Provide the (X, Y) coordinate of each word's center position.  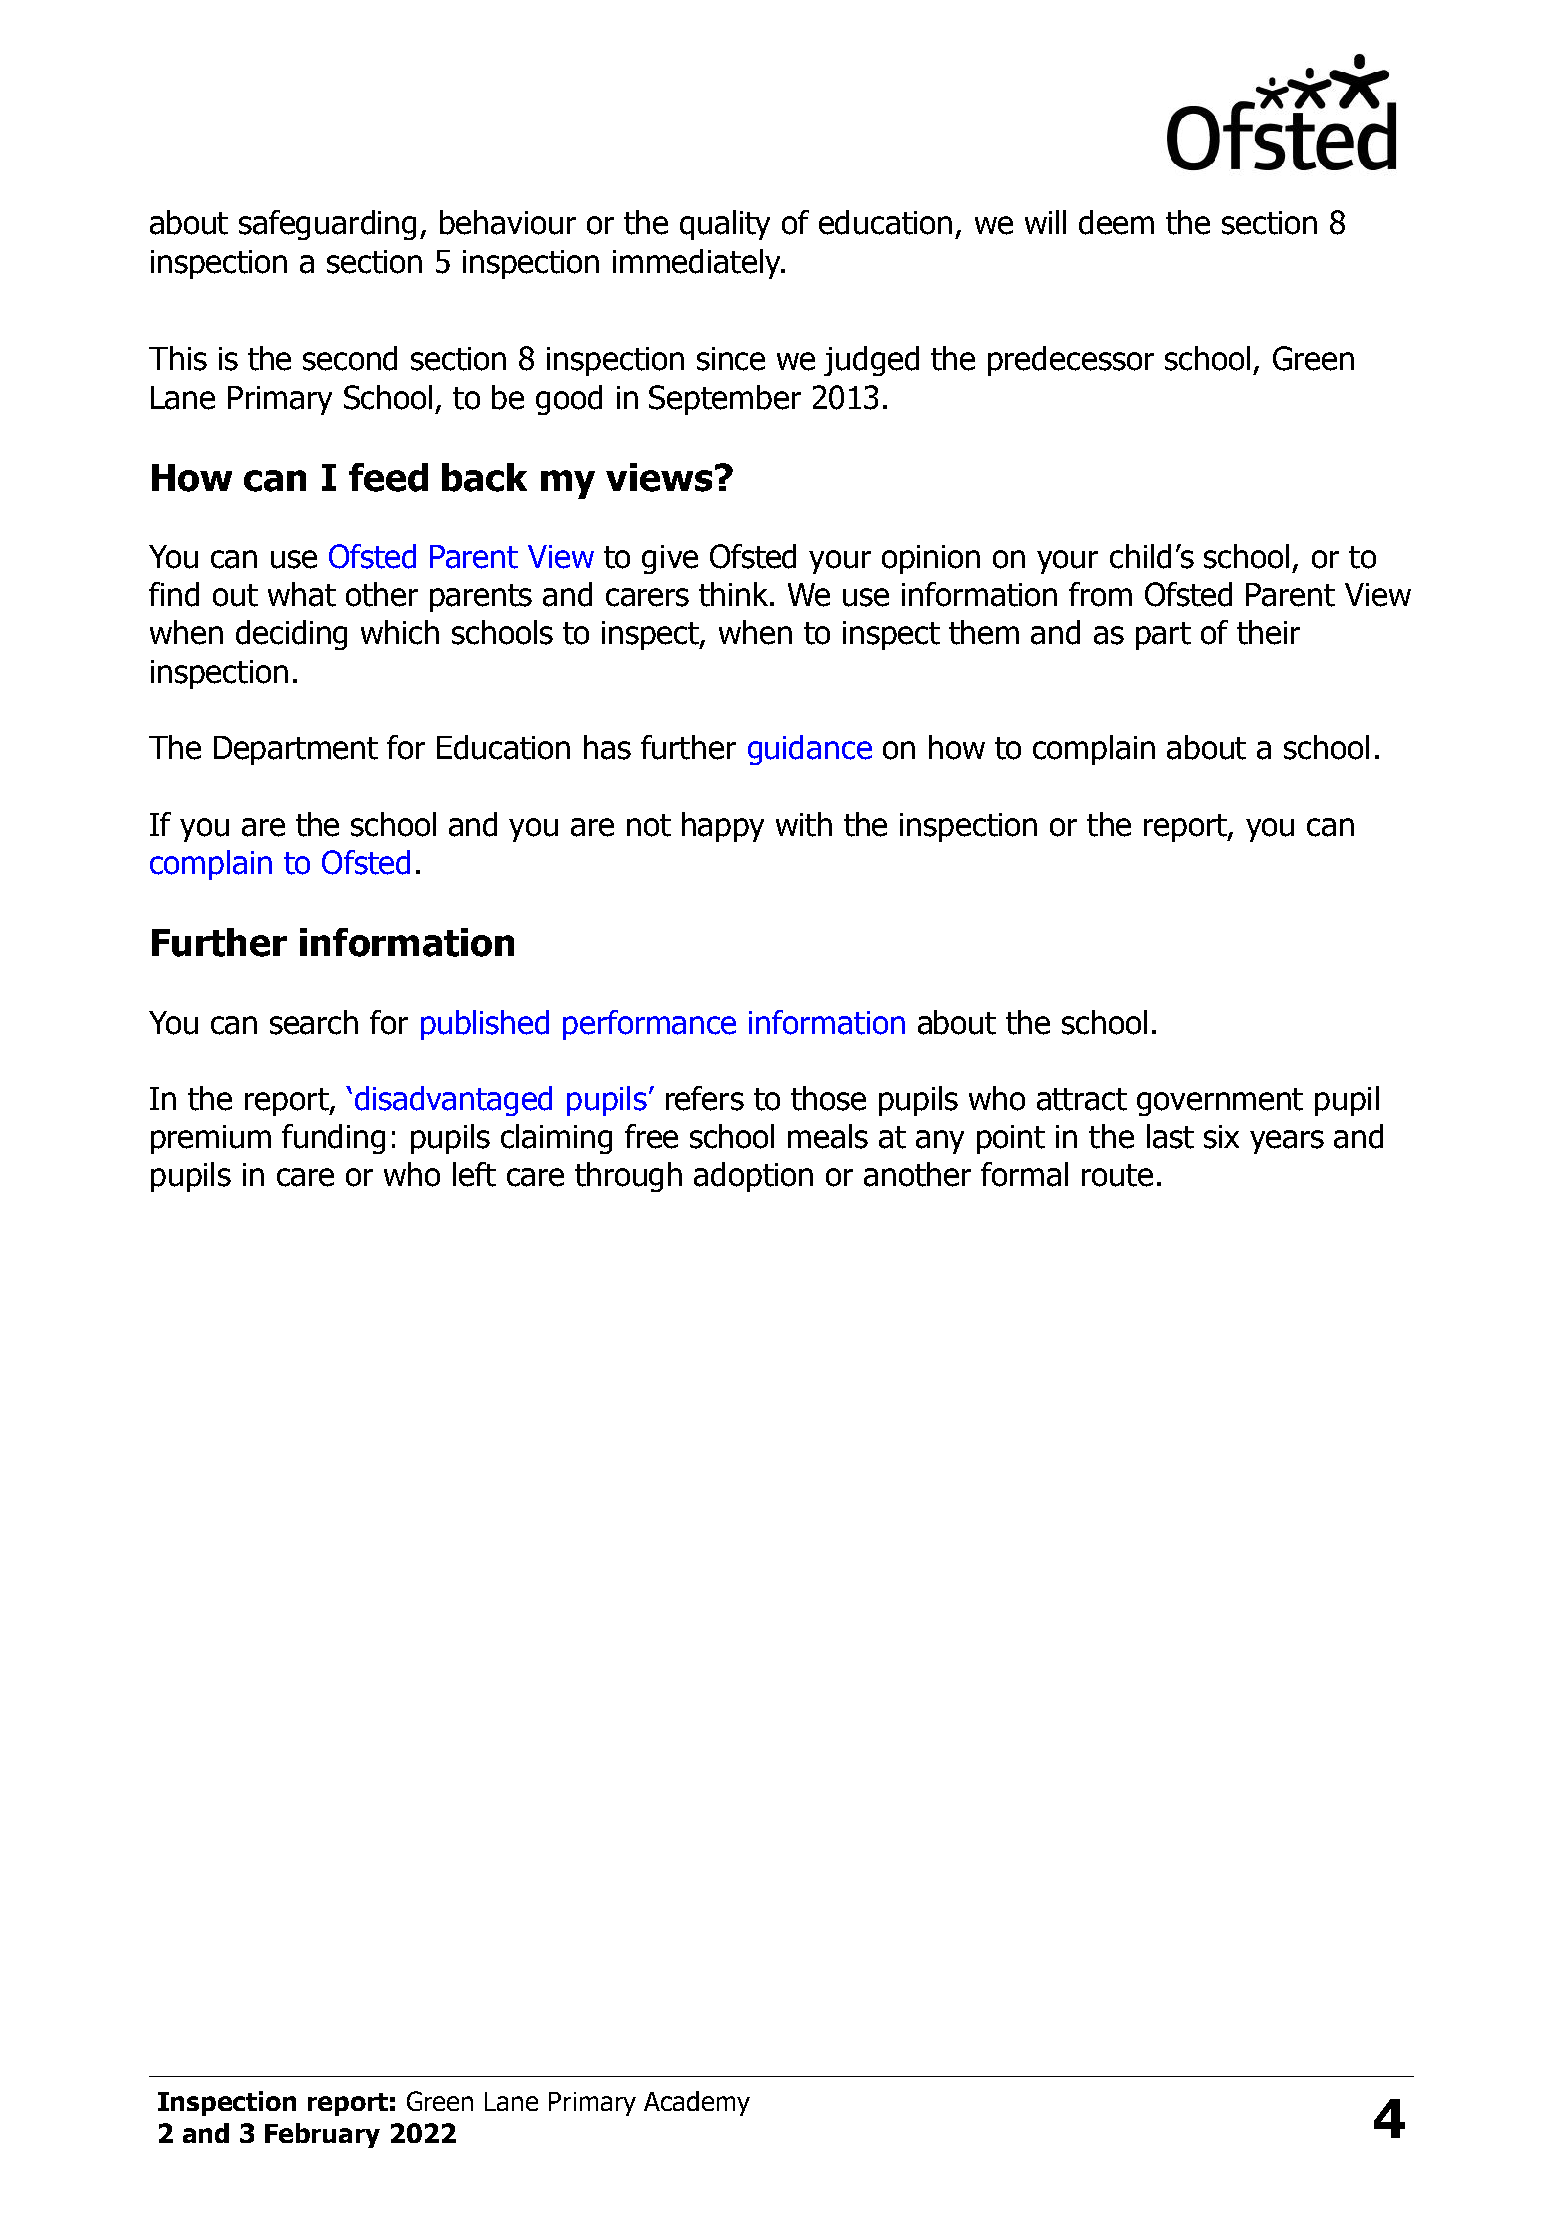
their (1268, 632)
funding (333, 1139)
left (474, 1174)
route (1117, 1175)
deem (1116, 222)
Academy (697, 2103)
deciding (291, 635)
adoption (753, 1177)
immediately (698, 264)
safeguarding (327, 225)
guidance (810, 750)
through (628, 1177)
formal (1024, 1174)
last (1170, 1136)
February (322, 2135)
